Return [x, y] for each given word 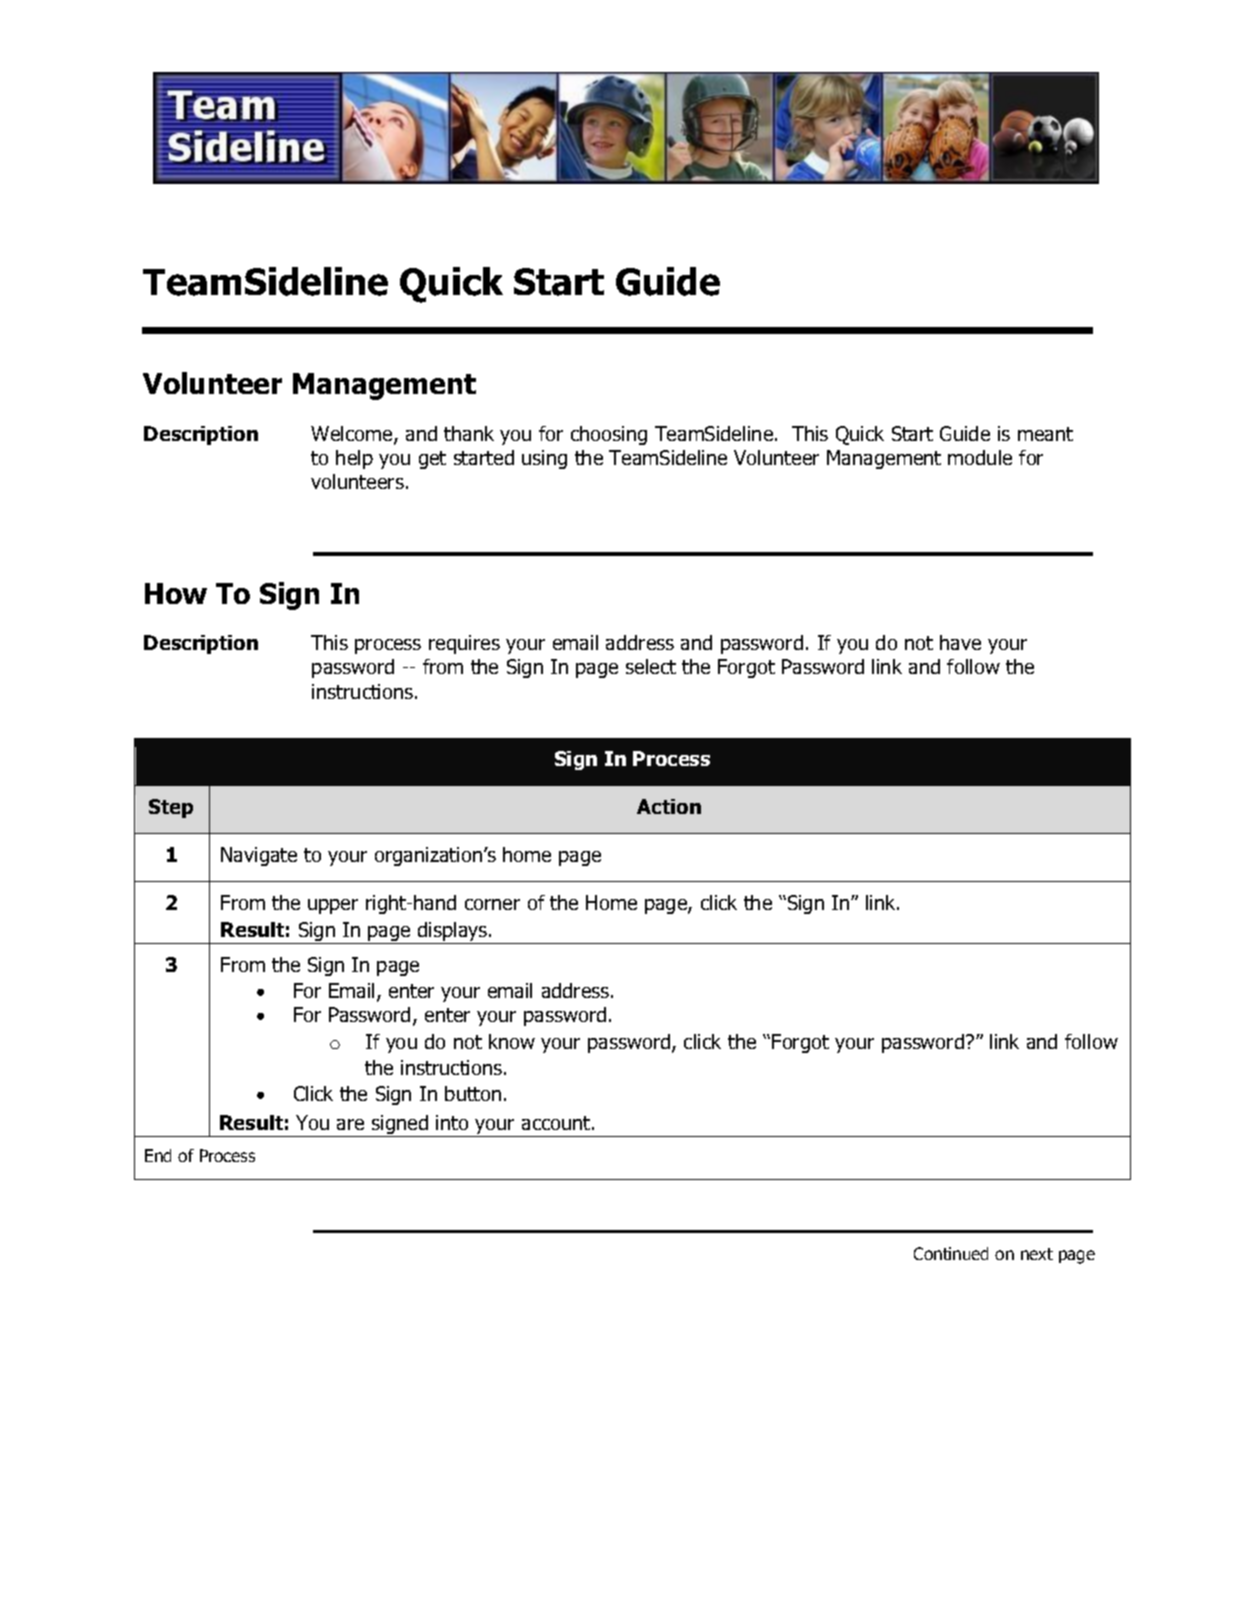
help [354, 459]
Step [171, 808]
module [980, 457]
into [452, 1122]
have [960, 642]
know [512, 1041]
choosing [609, 435]
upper [333, 906]
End [158, 1155]
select [651, 666]
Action [669, 806]
